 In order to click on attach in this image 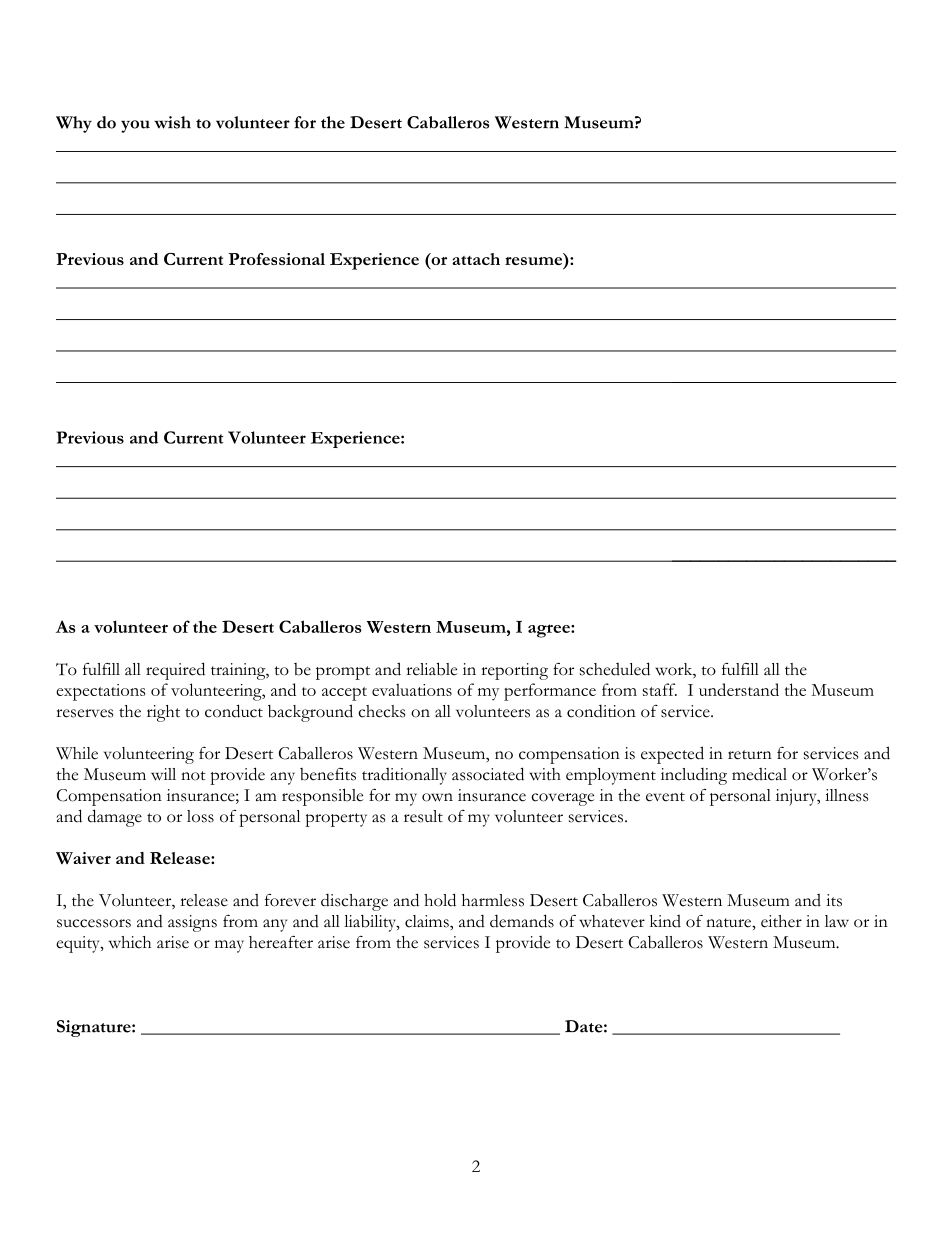, I will do `click(476, 259)`.
